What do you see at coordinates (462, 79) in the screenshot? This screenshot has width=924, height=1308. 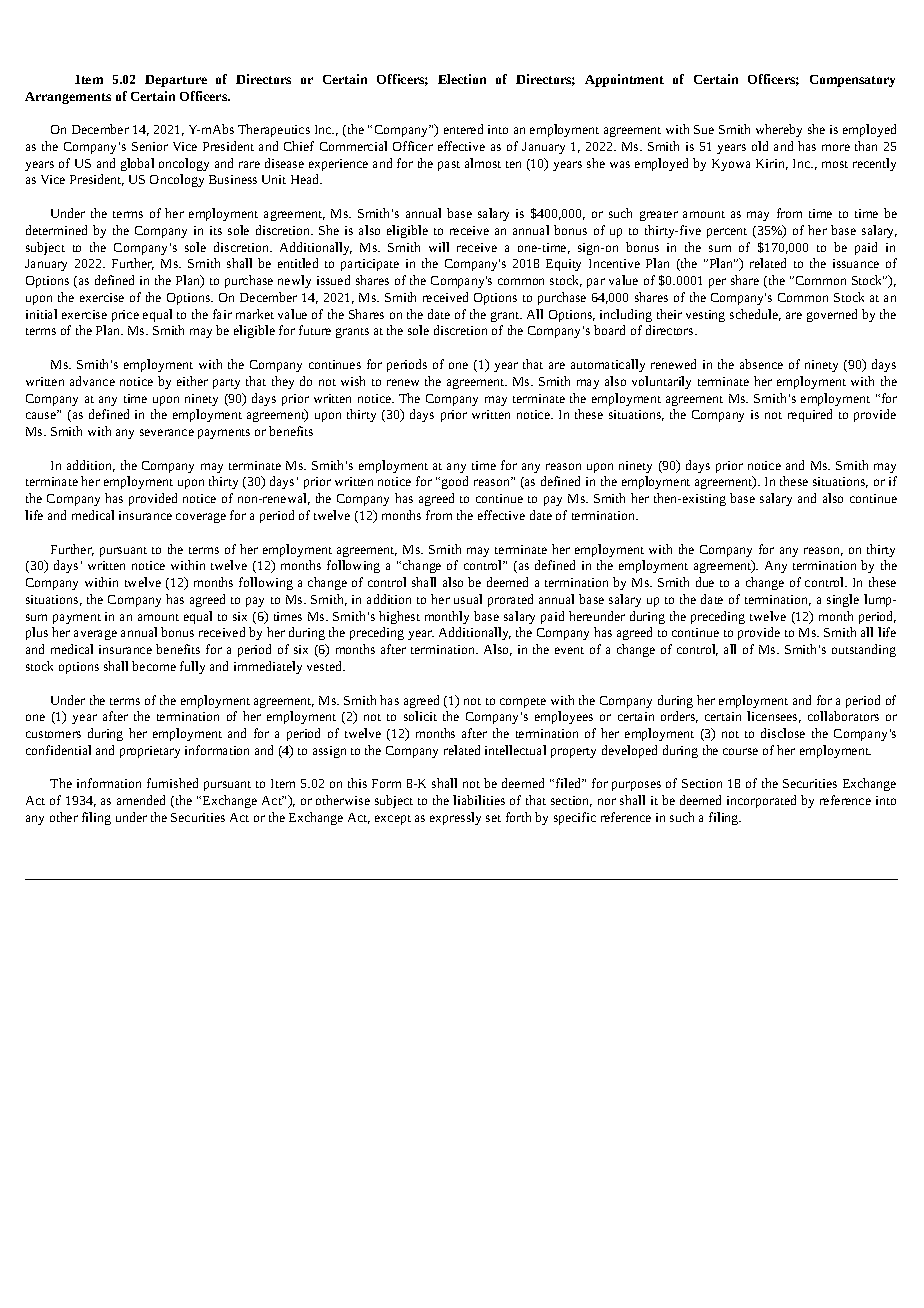 I see `Election` at bounding box center [462, 79].
